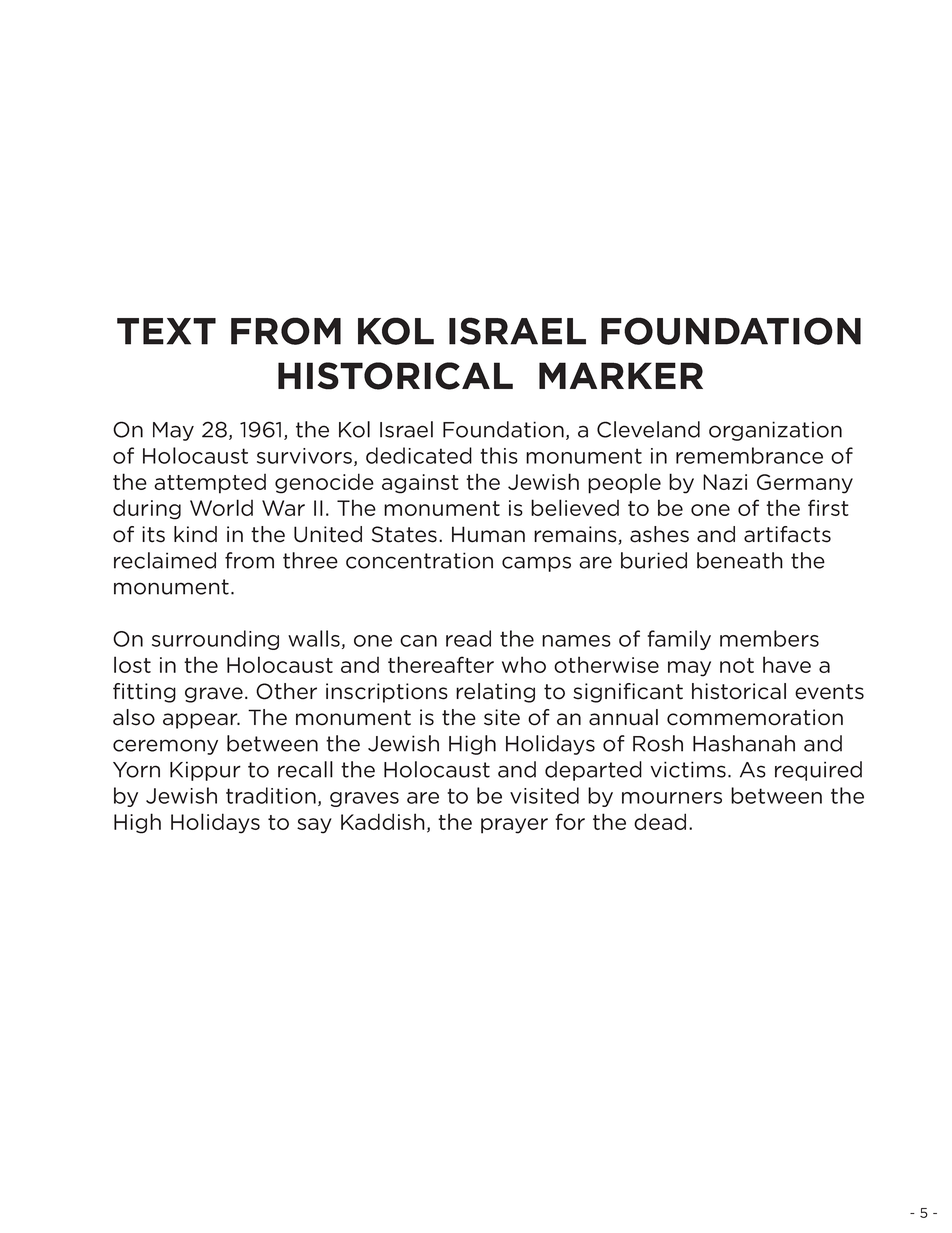  Describe the element at coordinates (737, 665) in the page. I see `not` at that location.
